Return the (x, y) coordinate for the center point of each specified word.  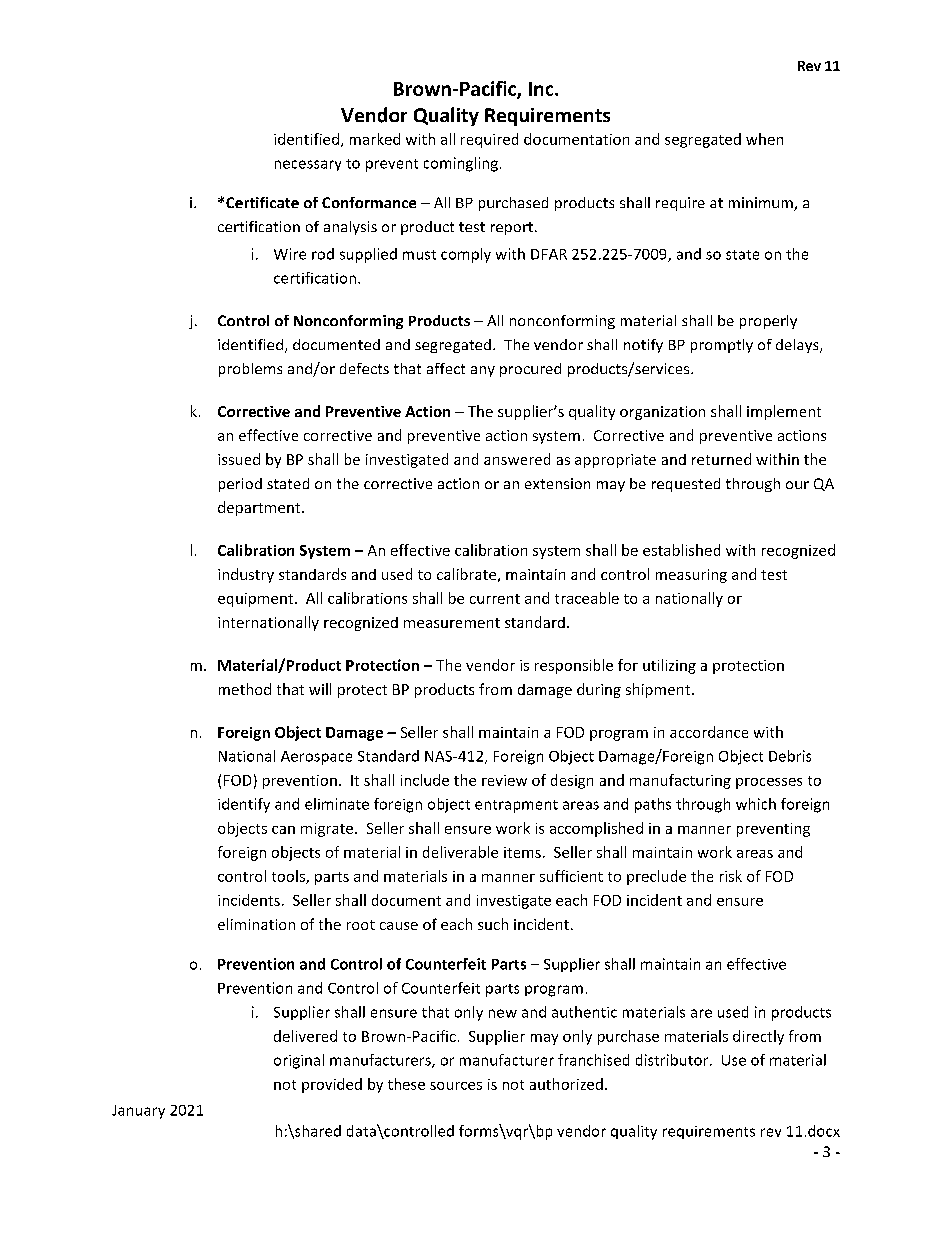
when (764, 139)
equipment (257, 600)
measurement (452, 623)
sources (456, 1086)
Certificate (262, 202)
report (512, 228)
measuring (691, 576)
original (299, 1061)
